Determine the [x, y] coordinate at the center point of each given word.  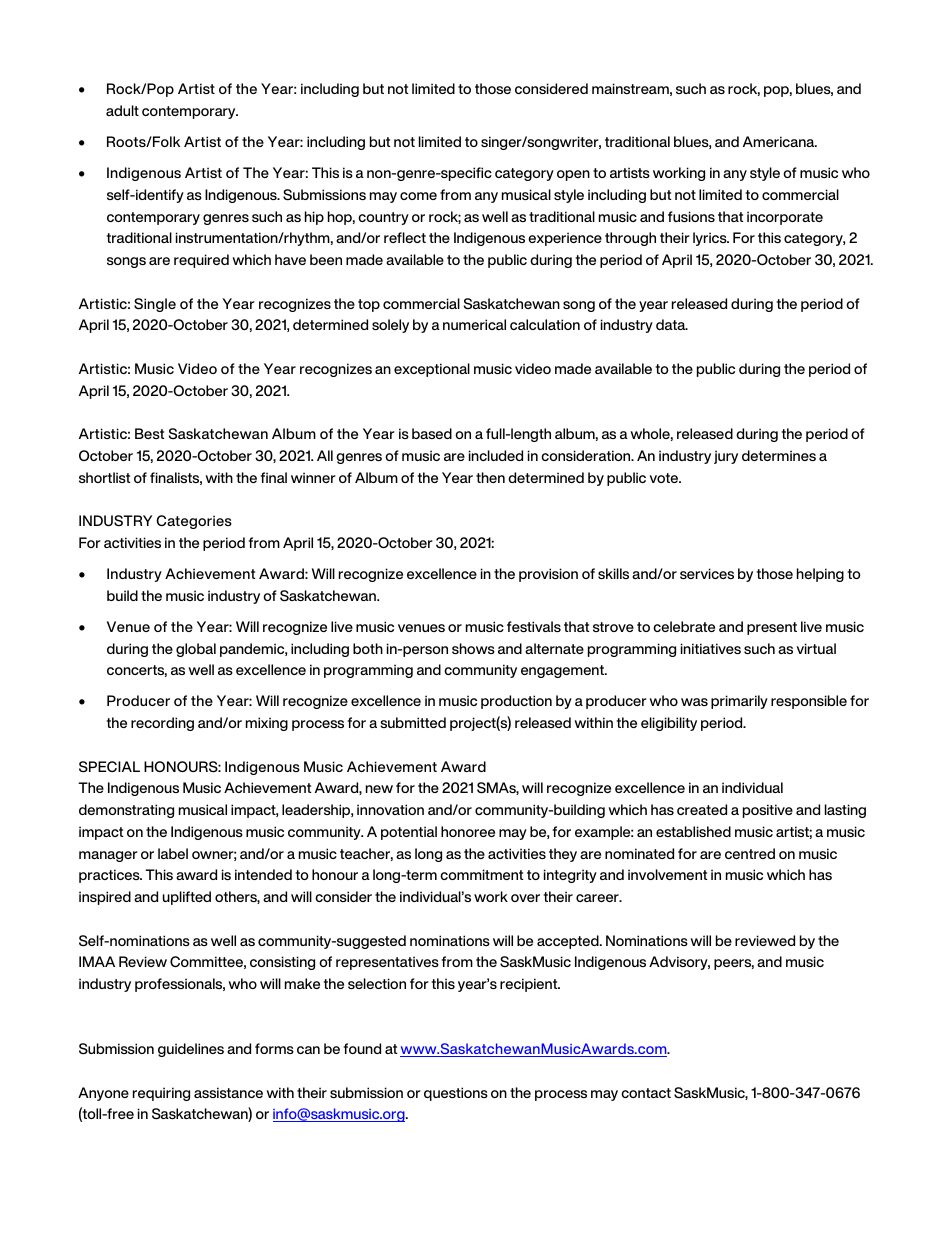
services [707, 573]
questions [456, 1094]
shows [473, 648]
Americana [780, 141]
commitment [481, 874]
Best [149, 433]
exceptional [432, 370]
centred [750, 853]
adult [122, 110]
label [173, 853]
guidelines [191, 1050]
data [672, 324]
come [418, 196]
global [196, 650]
